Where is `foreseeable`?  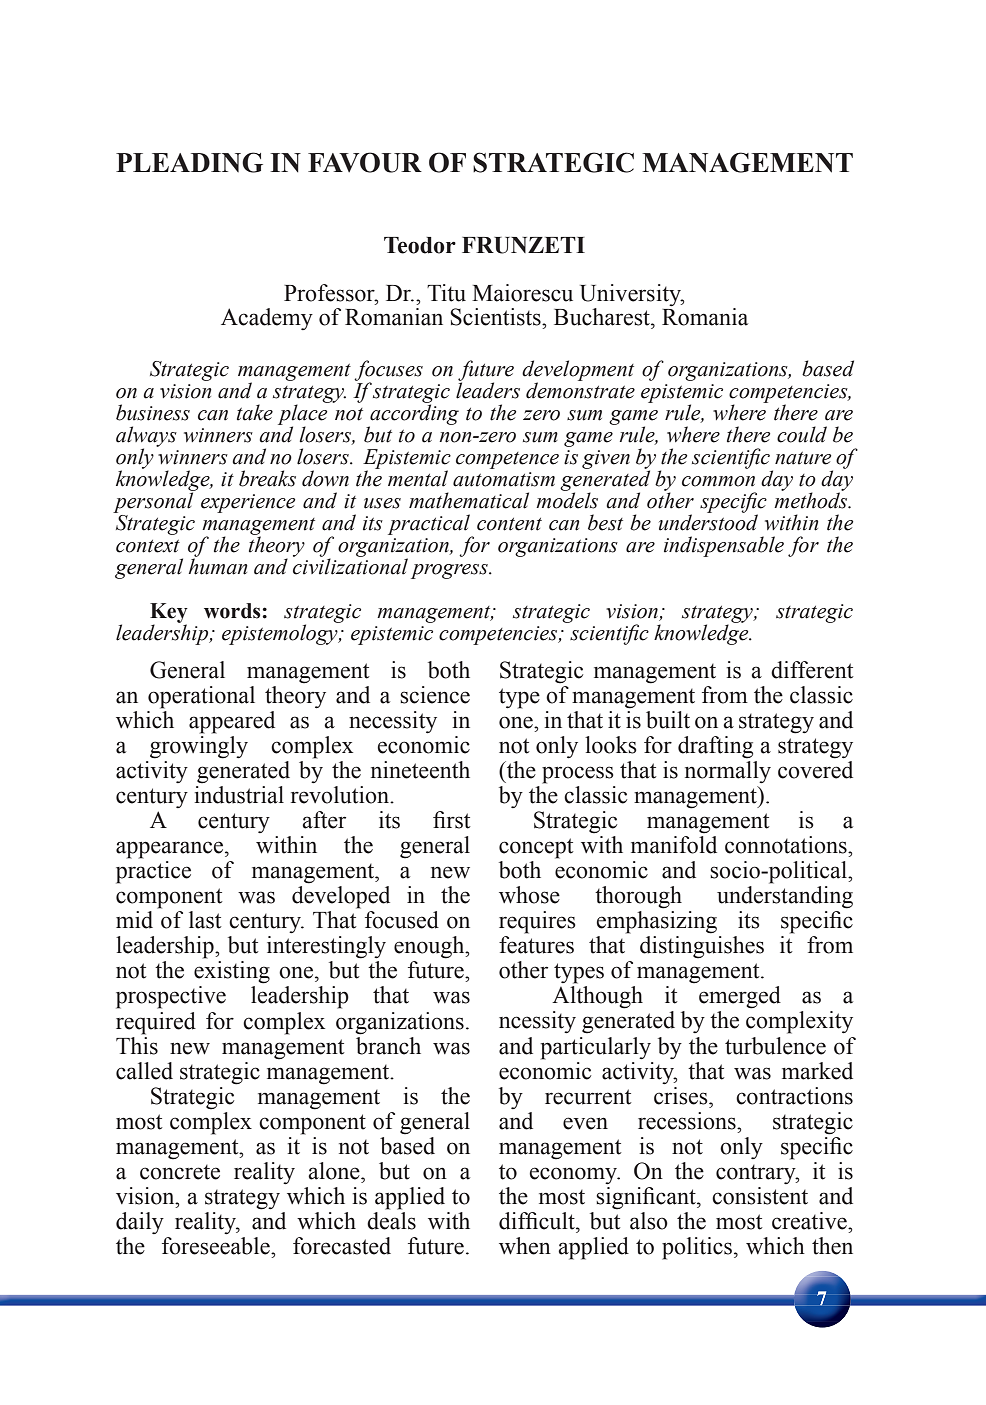 foreseeable is located at coordinates (217, 1246).
